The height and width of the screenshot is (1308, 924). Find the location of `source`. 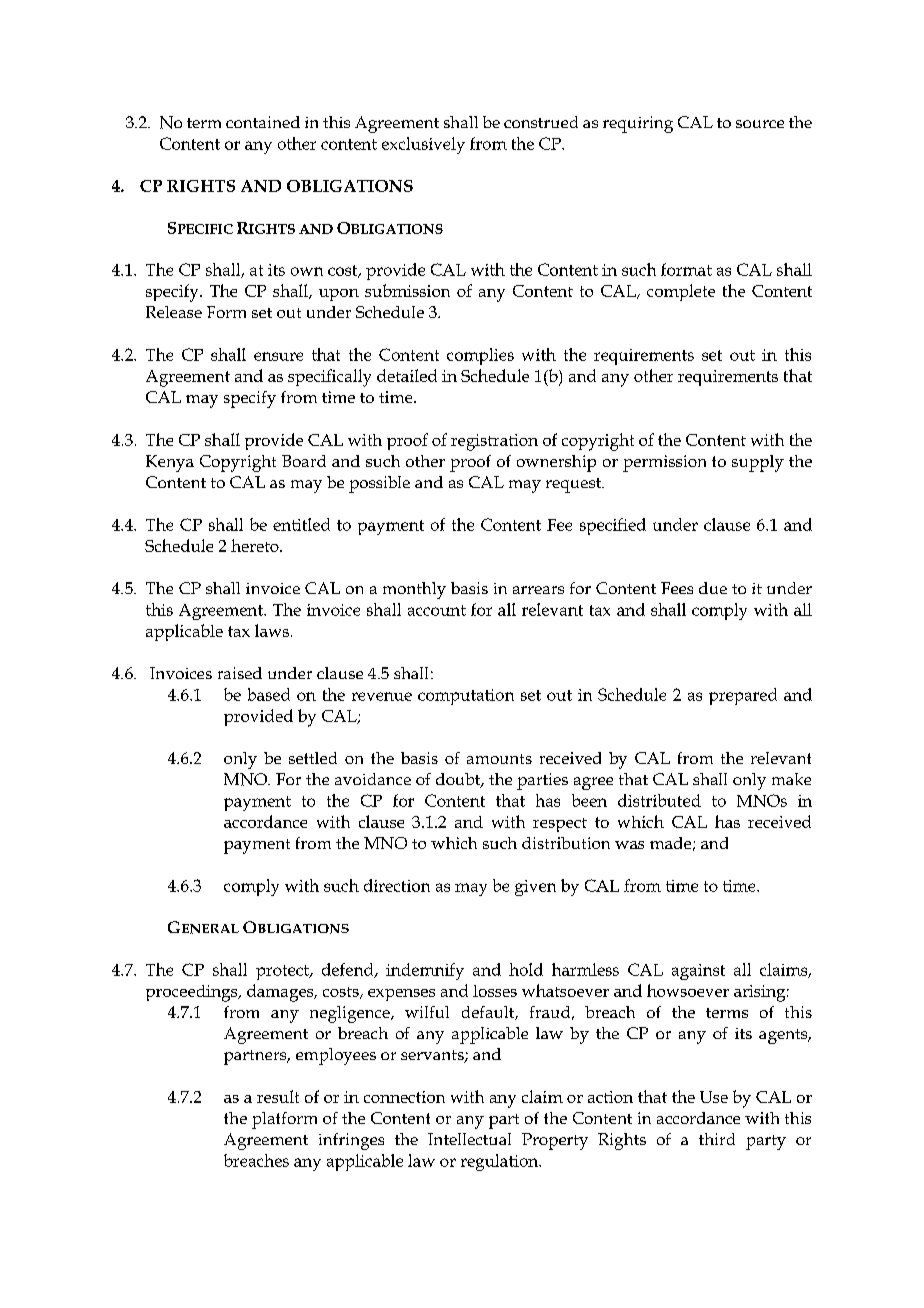

source is located at coordinates (760, 124).
